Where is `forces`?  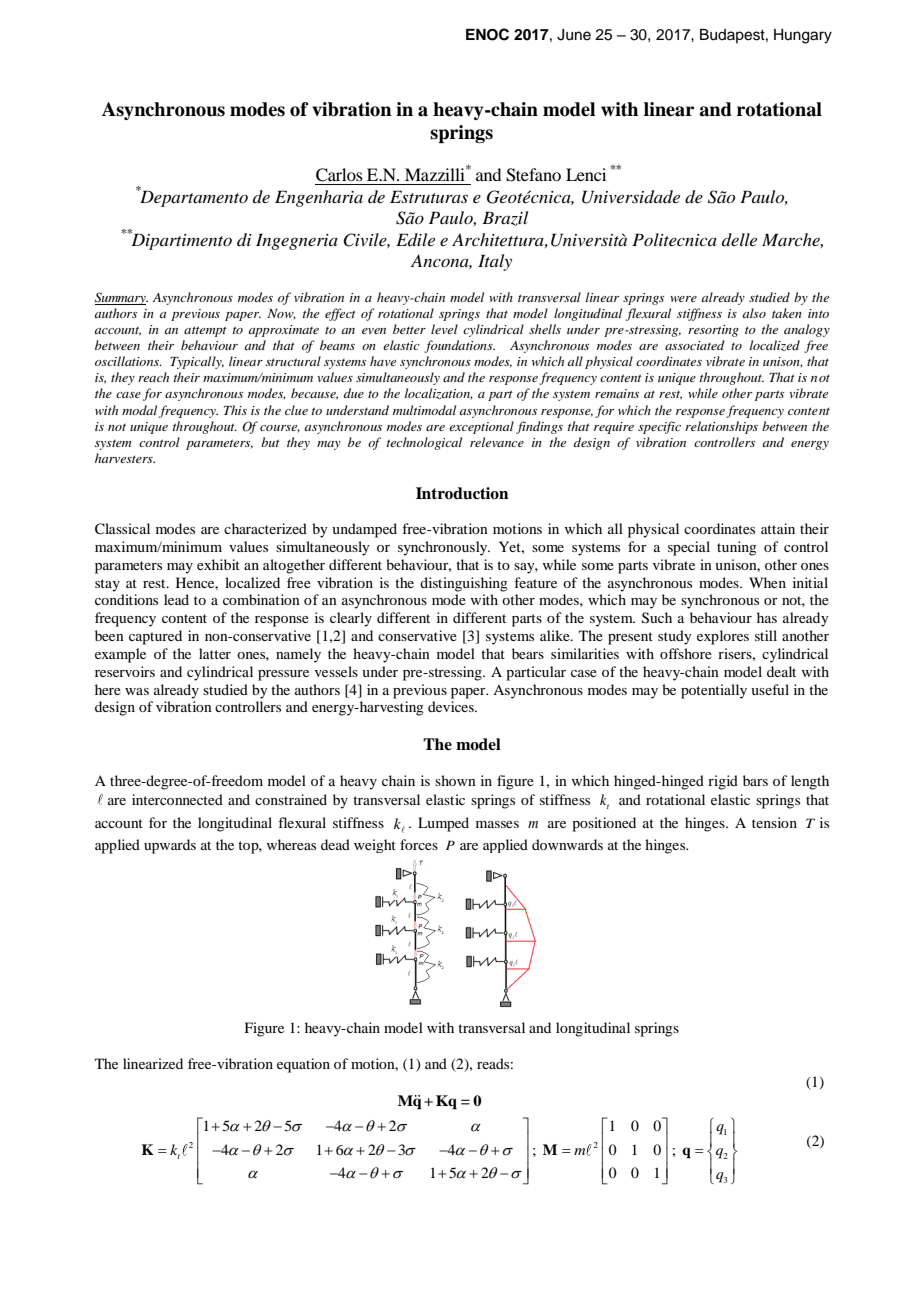
forces is located at coordinates (419, 844).
